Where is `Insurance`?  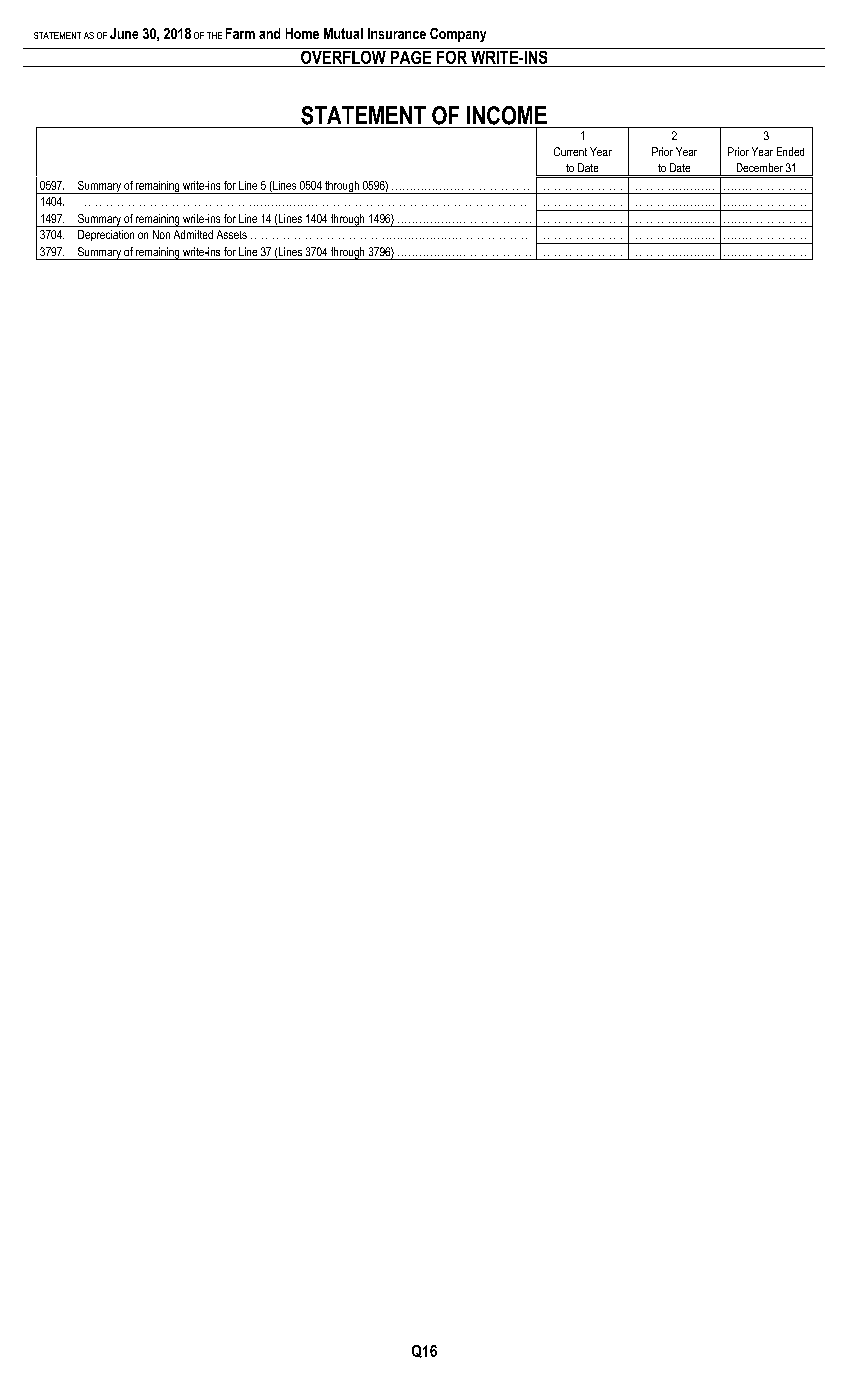
Insurance is located at coordinates (397, 33).
